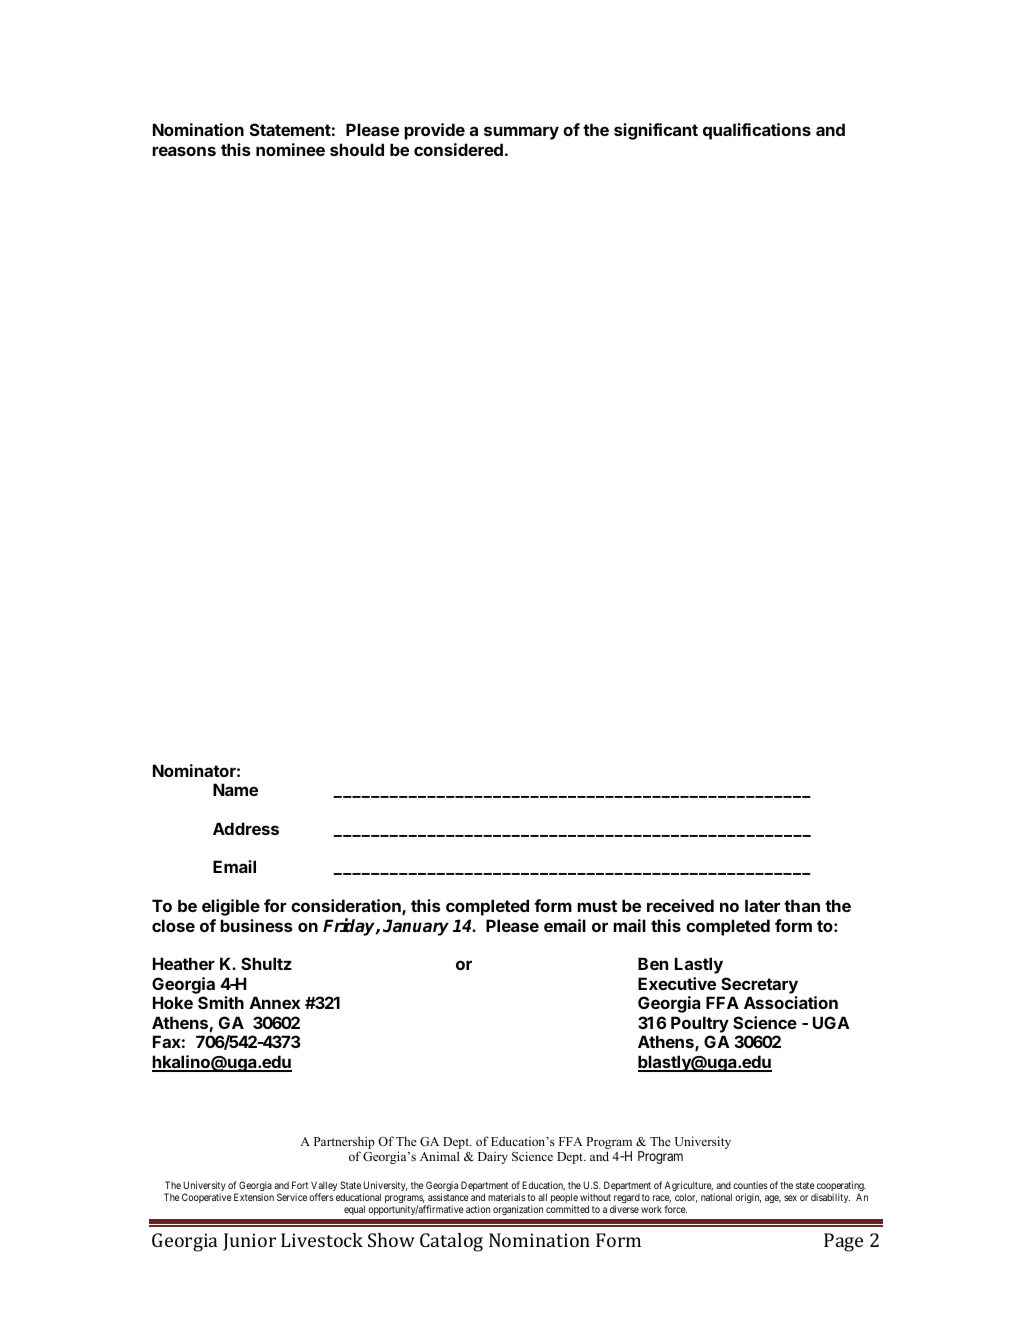 Image resolution: width=1032 pixels, height=1336 pixels. Describe the element at coordinates (762, 905) in the screenshot. I see `later` at that location.
